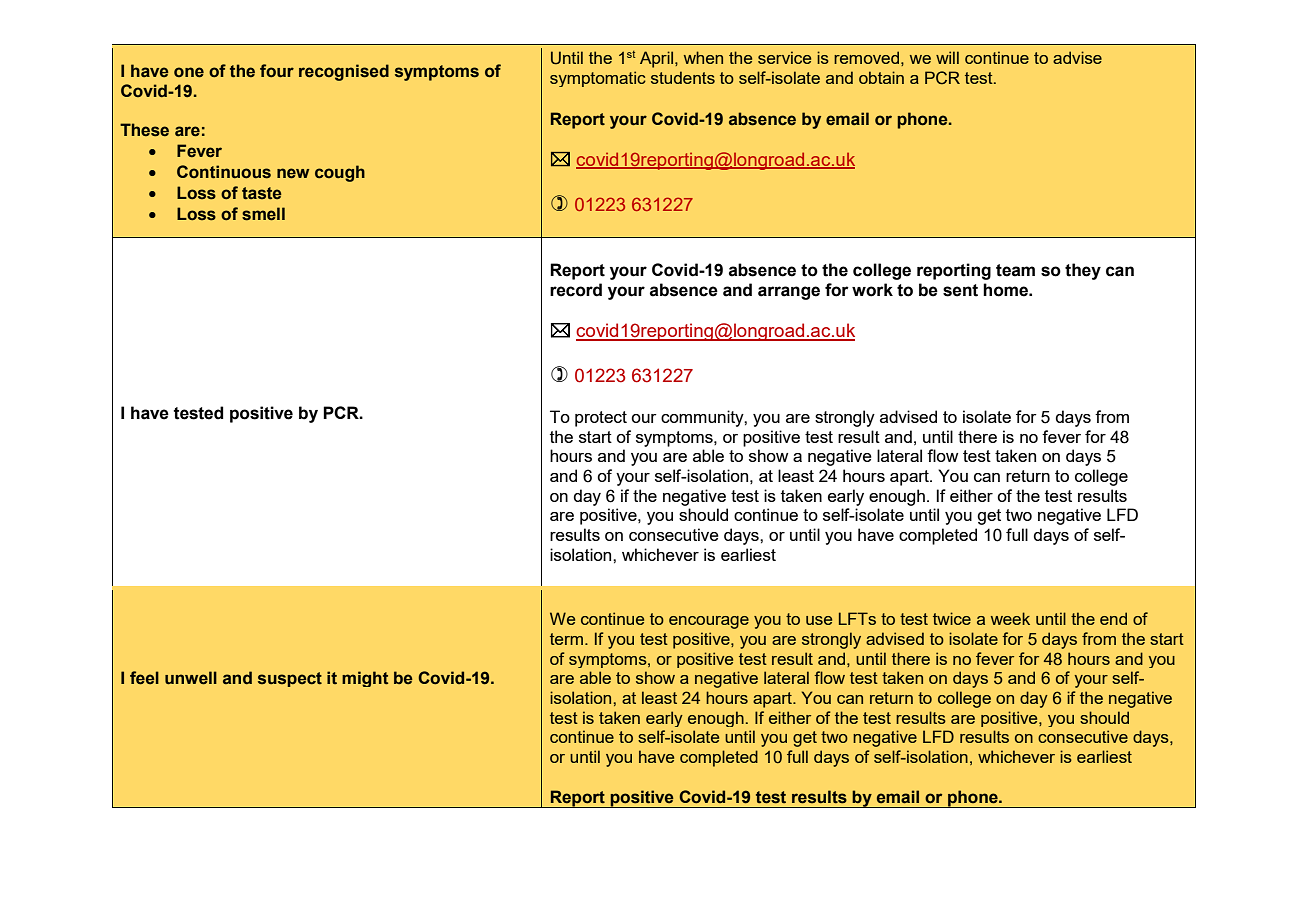 The width and height of the screenshot is (1308, 924). Describe the element at coordinates (290, 679) in the screenshot. I see `suspect` at that location.
